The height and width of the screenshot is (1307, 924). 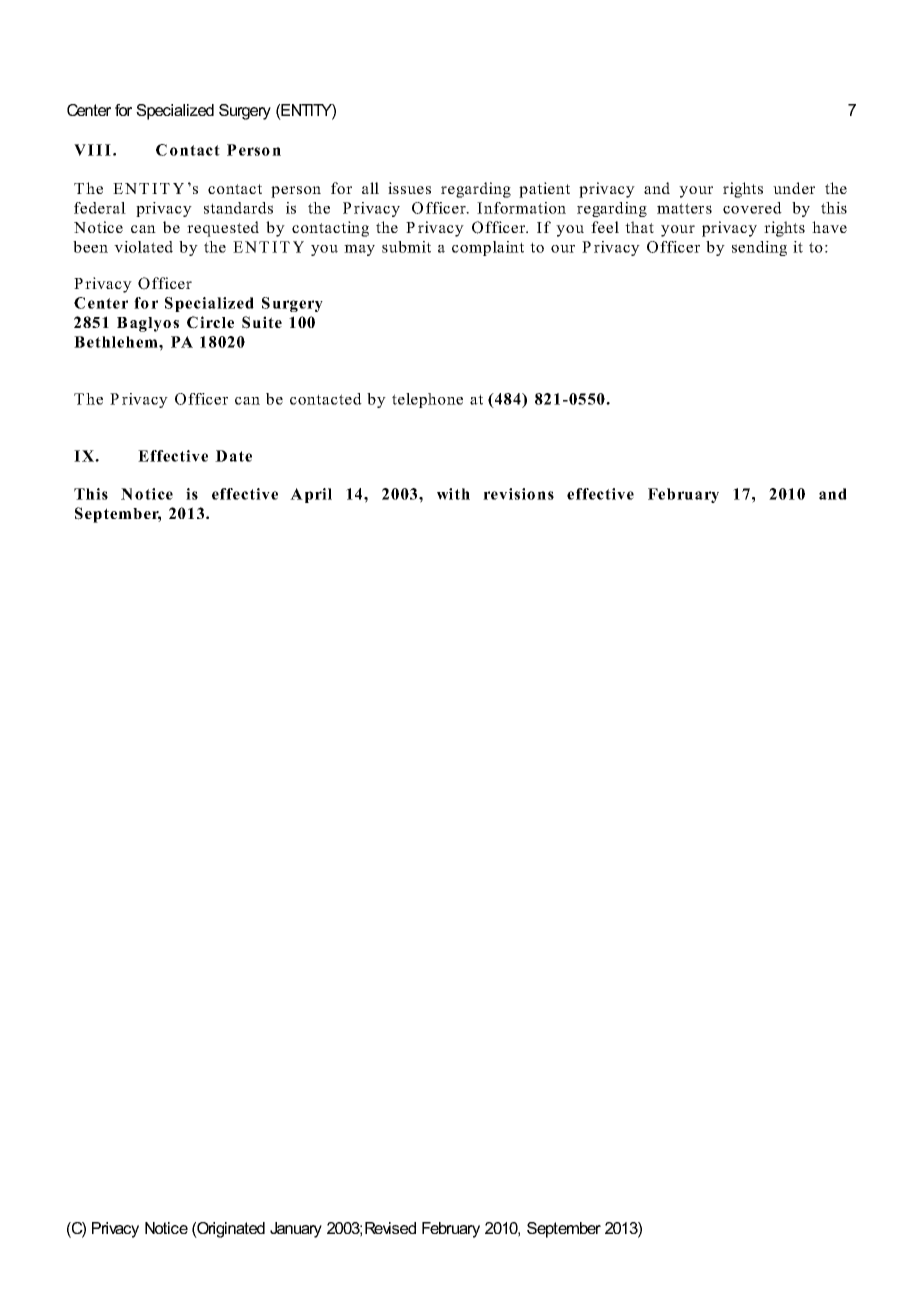 I want to click on with, so click(x=453, y=494).
